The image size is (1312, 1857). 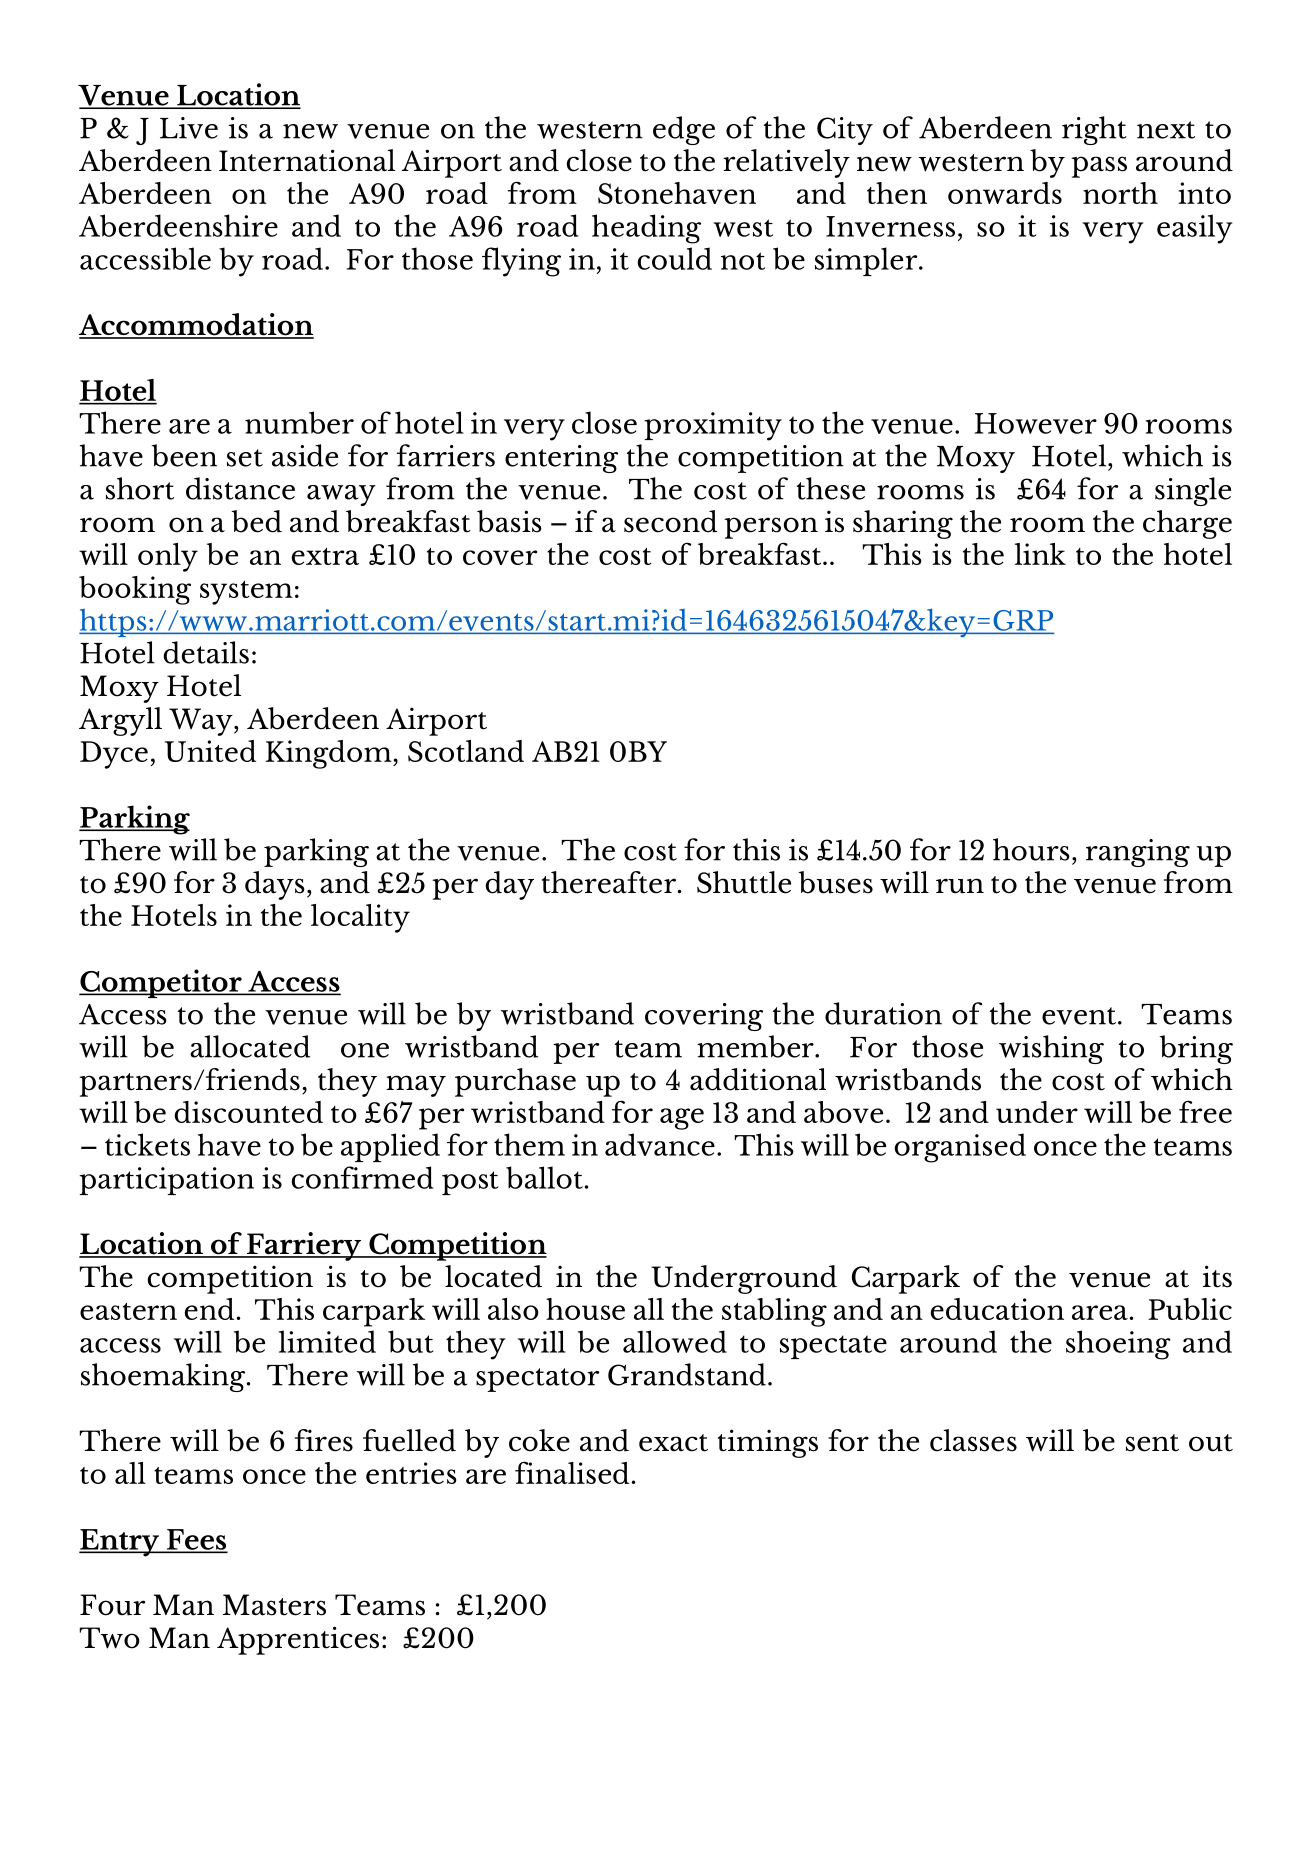 What do you see at coordinates (206, 652) in the screenshot?
I see `details` at bounding box center [206, 652].
